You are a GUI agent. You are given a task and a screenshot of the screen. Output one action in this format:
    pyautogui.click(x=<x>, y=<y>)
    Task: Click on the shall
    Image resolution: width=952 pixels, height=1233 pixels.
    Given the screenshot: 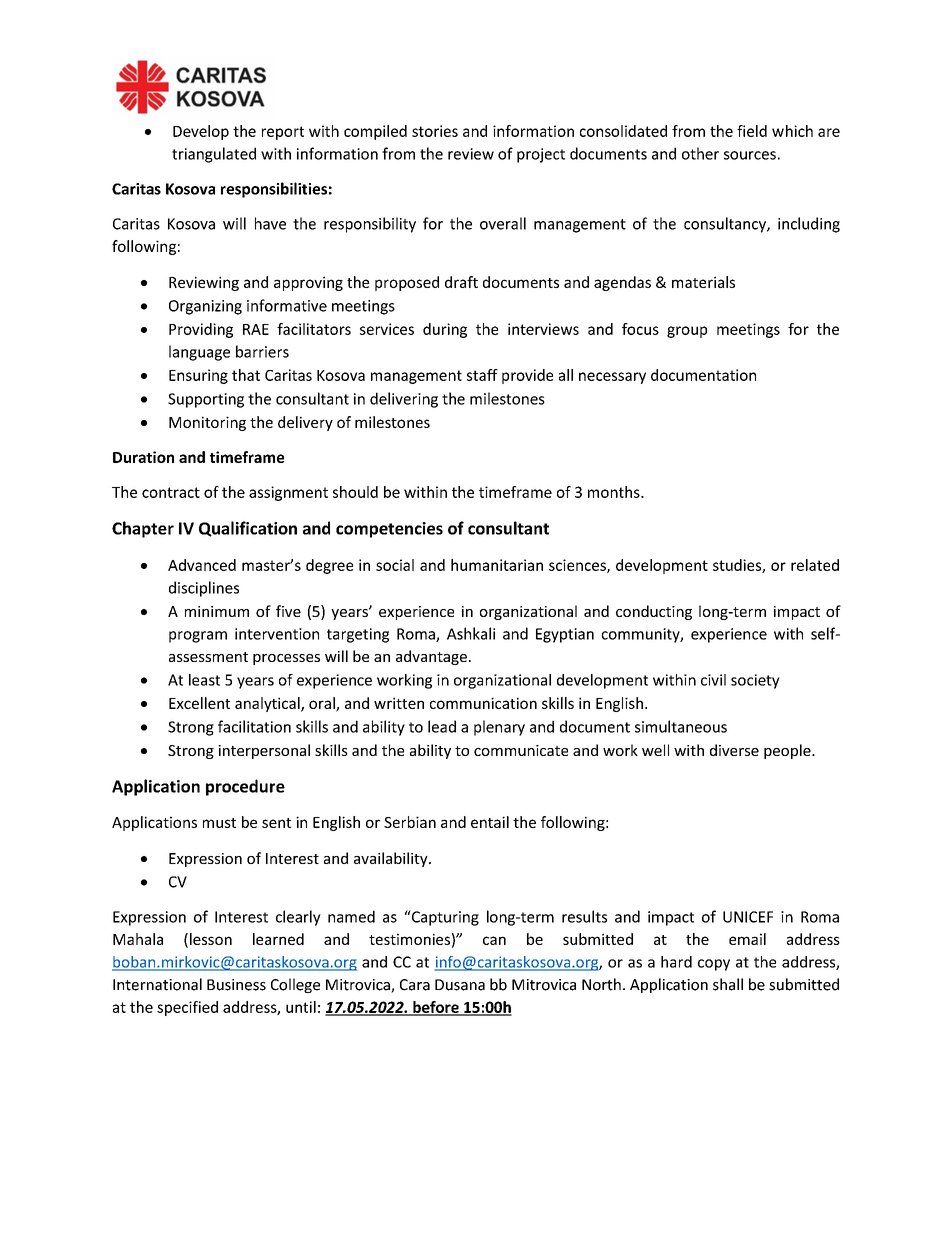 What is the action you would take?
    pyautogui.click(x=728, y=984)
